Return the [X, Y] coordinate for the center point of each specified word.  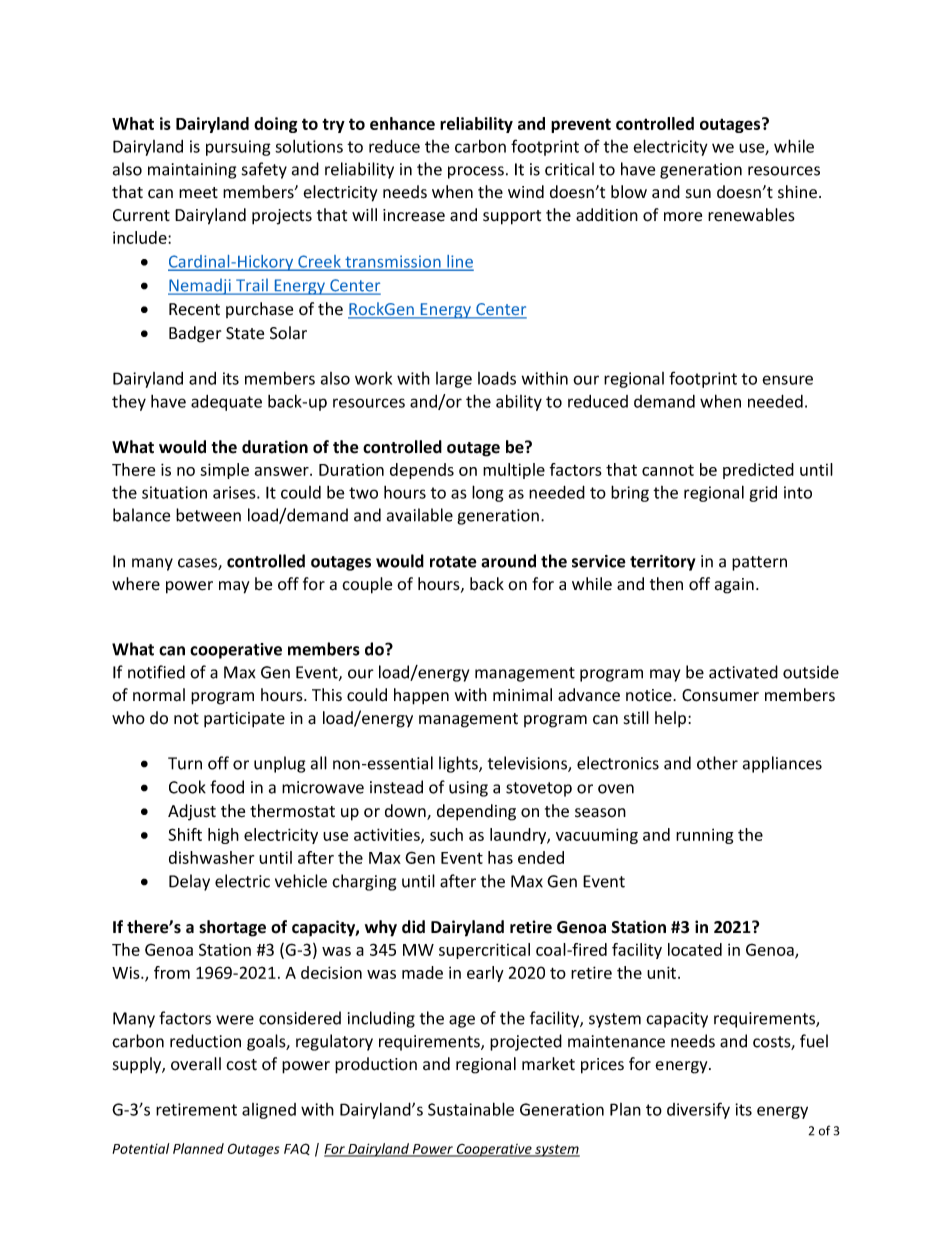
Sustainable [471, 1109]
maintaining [192, 171]
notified [156, 672]
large [454, 380]
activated [743, 672]
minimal [522, 694]
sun [698, 194]
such [446, 834]
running [704, 836]
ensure [787, 380]
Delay [189, 882]
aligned [269, 1111]
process [476, 172]
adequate [226, 403]
